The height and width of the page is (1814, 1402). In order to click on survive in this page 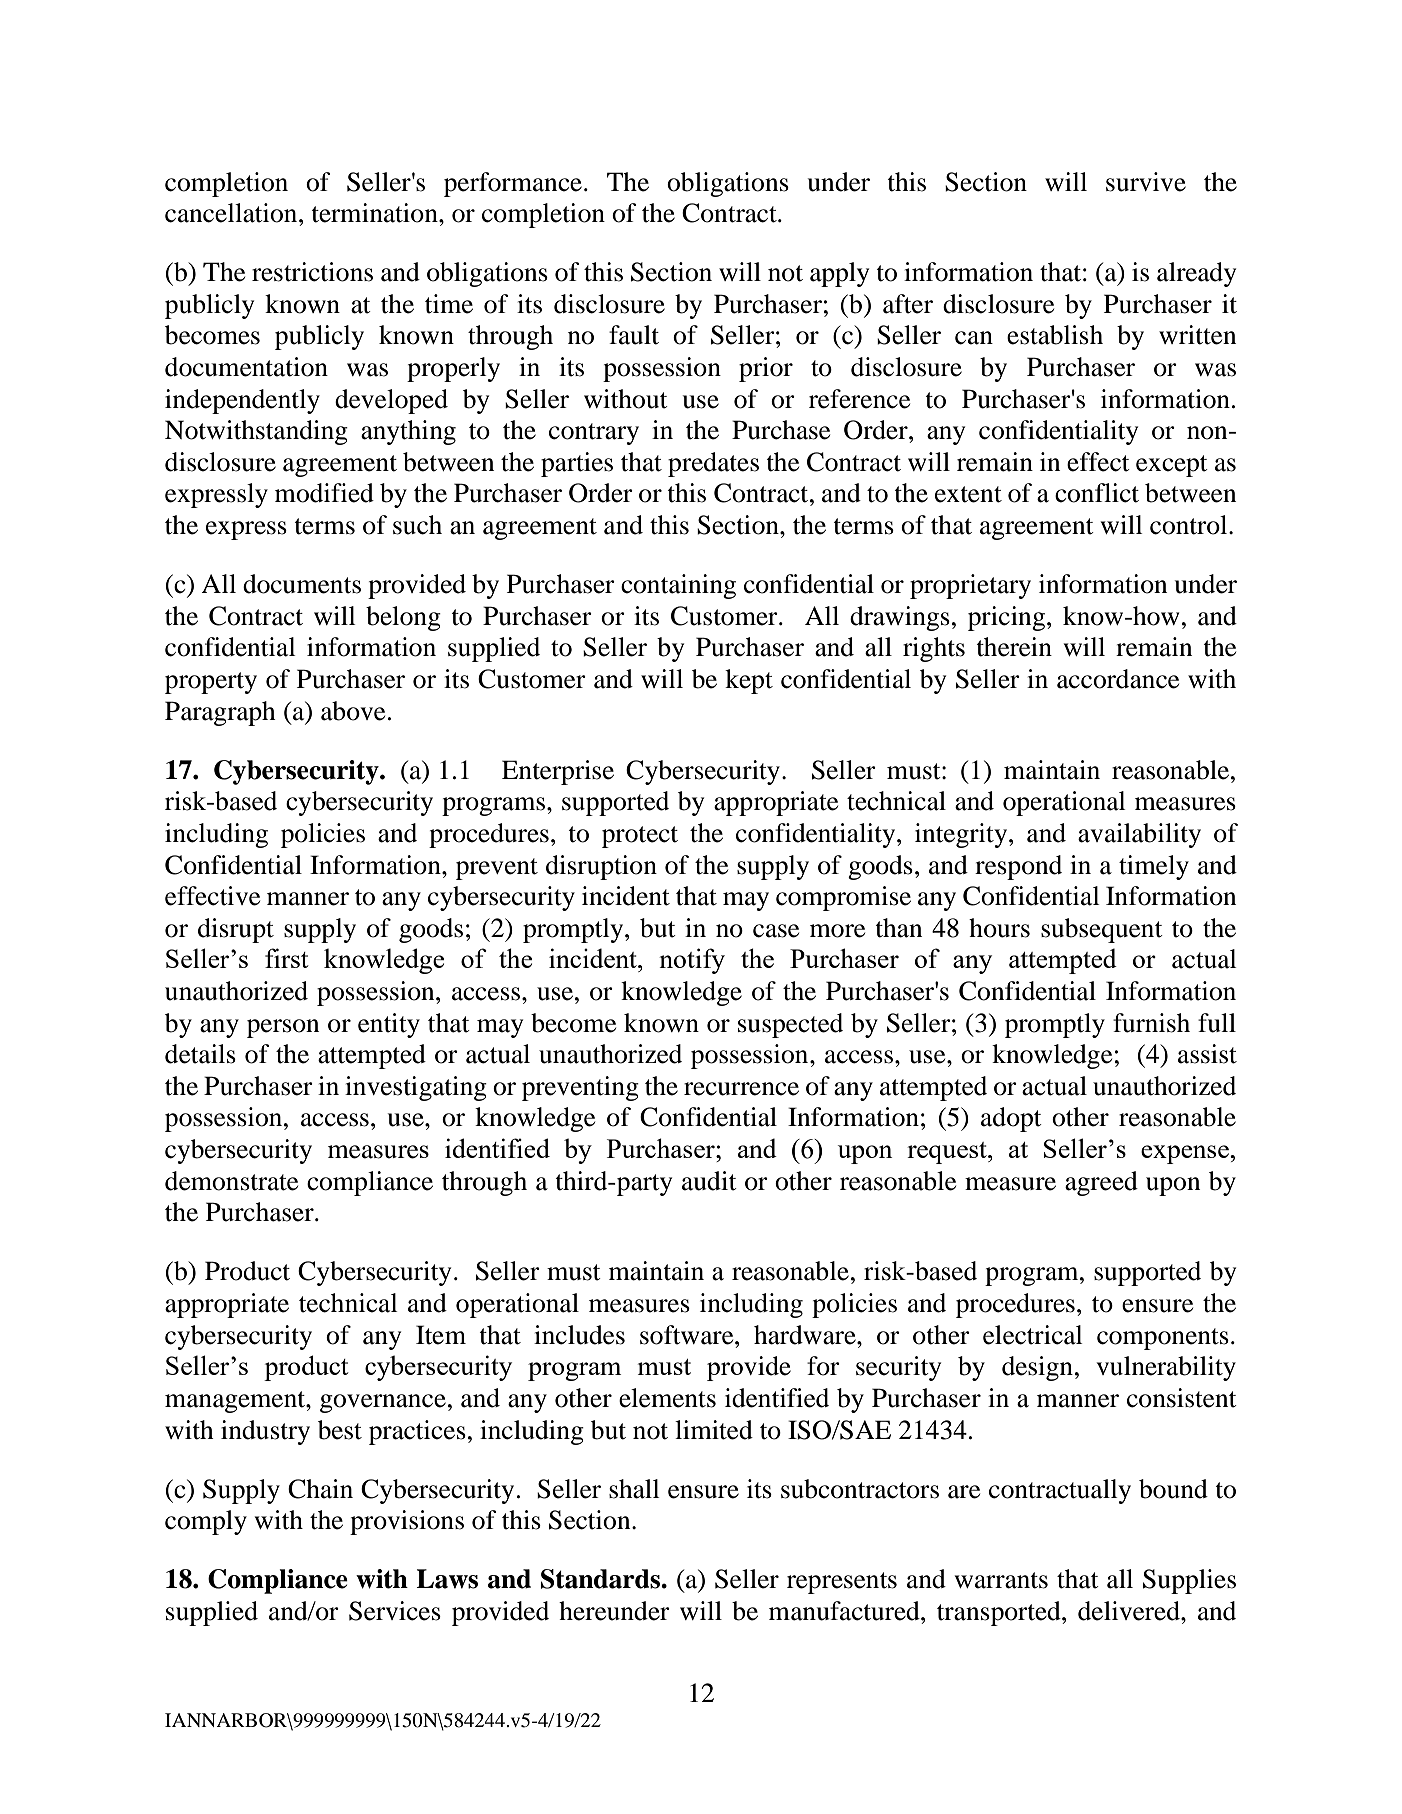, I will do `click(1146, 182)`.
